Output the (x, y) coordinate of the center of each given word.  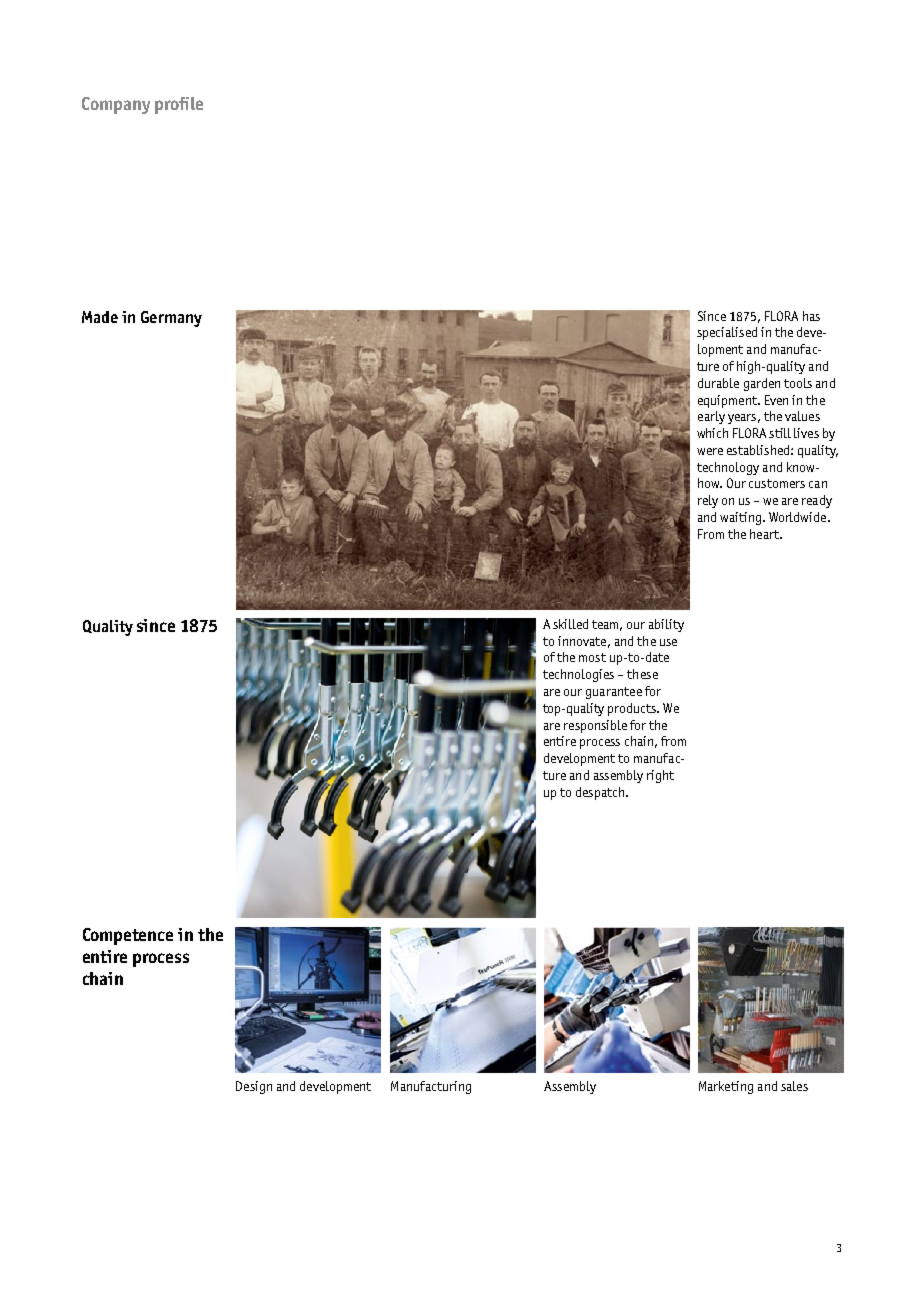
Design (254, 1087)
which (712, 433)
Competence (128, 936)
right (660, 776)
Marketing (726, 1087)
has (811, 316)
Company (116, 105)
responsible (595, 726)
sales (794, 1086)
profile (179, 105)
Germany (171, 319)
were (710, 451)
